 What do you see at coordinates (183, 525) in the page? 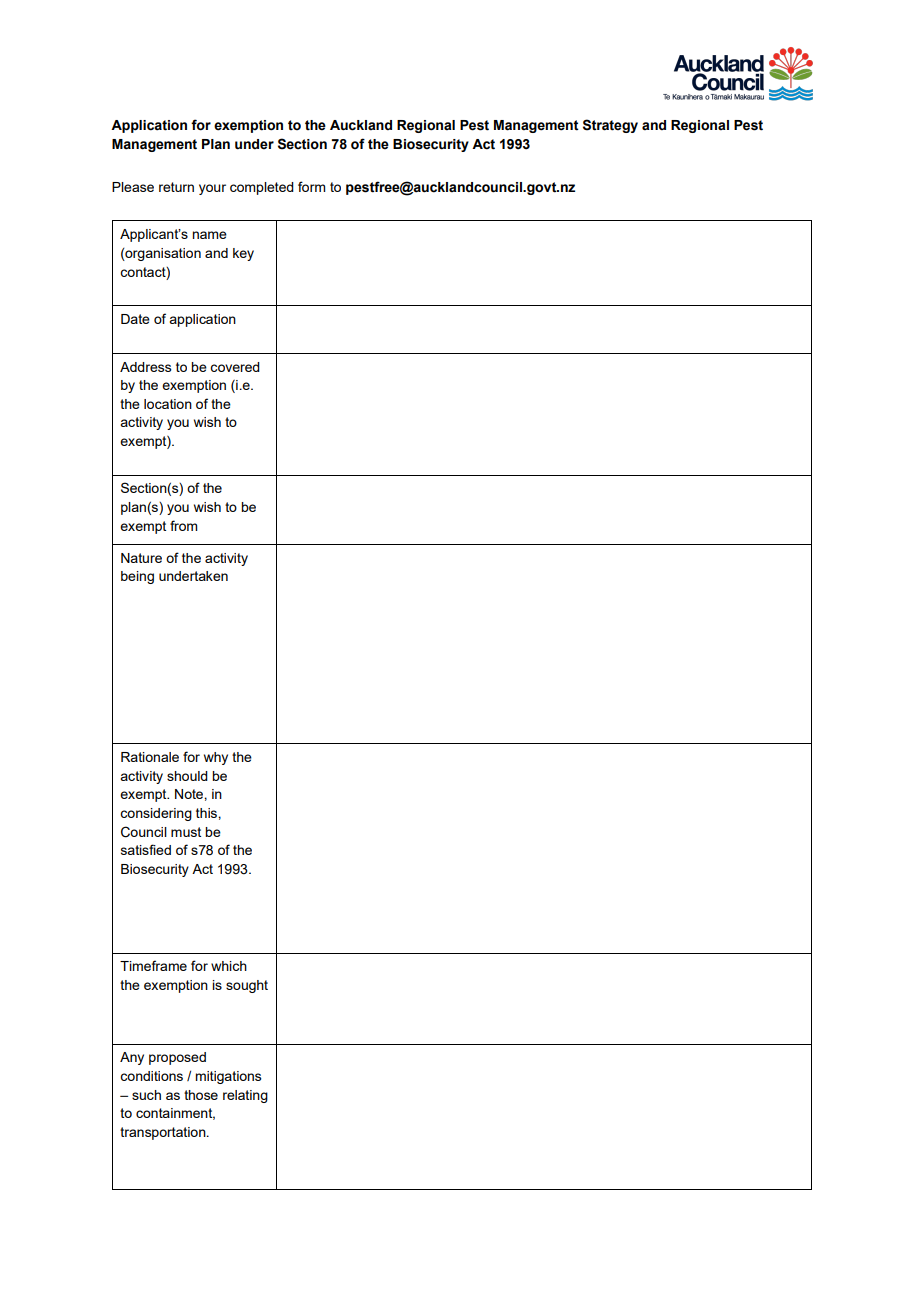
I see `from` at bounding box center [183, 525].
